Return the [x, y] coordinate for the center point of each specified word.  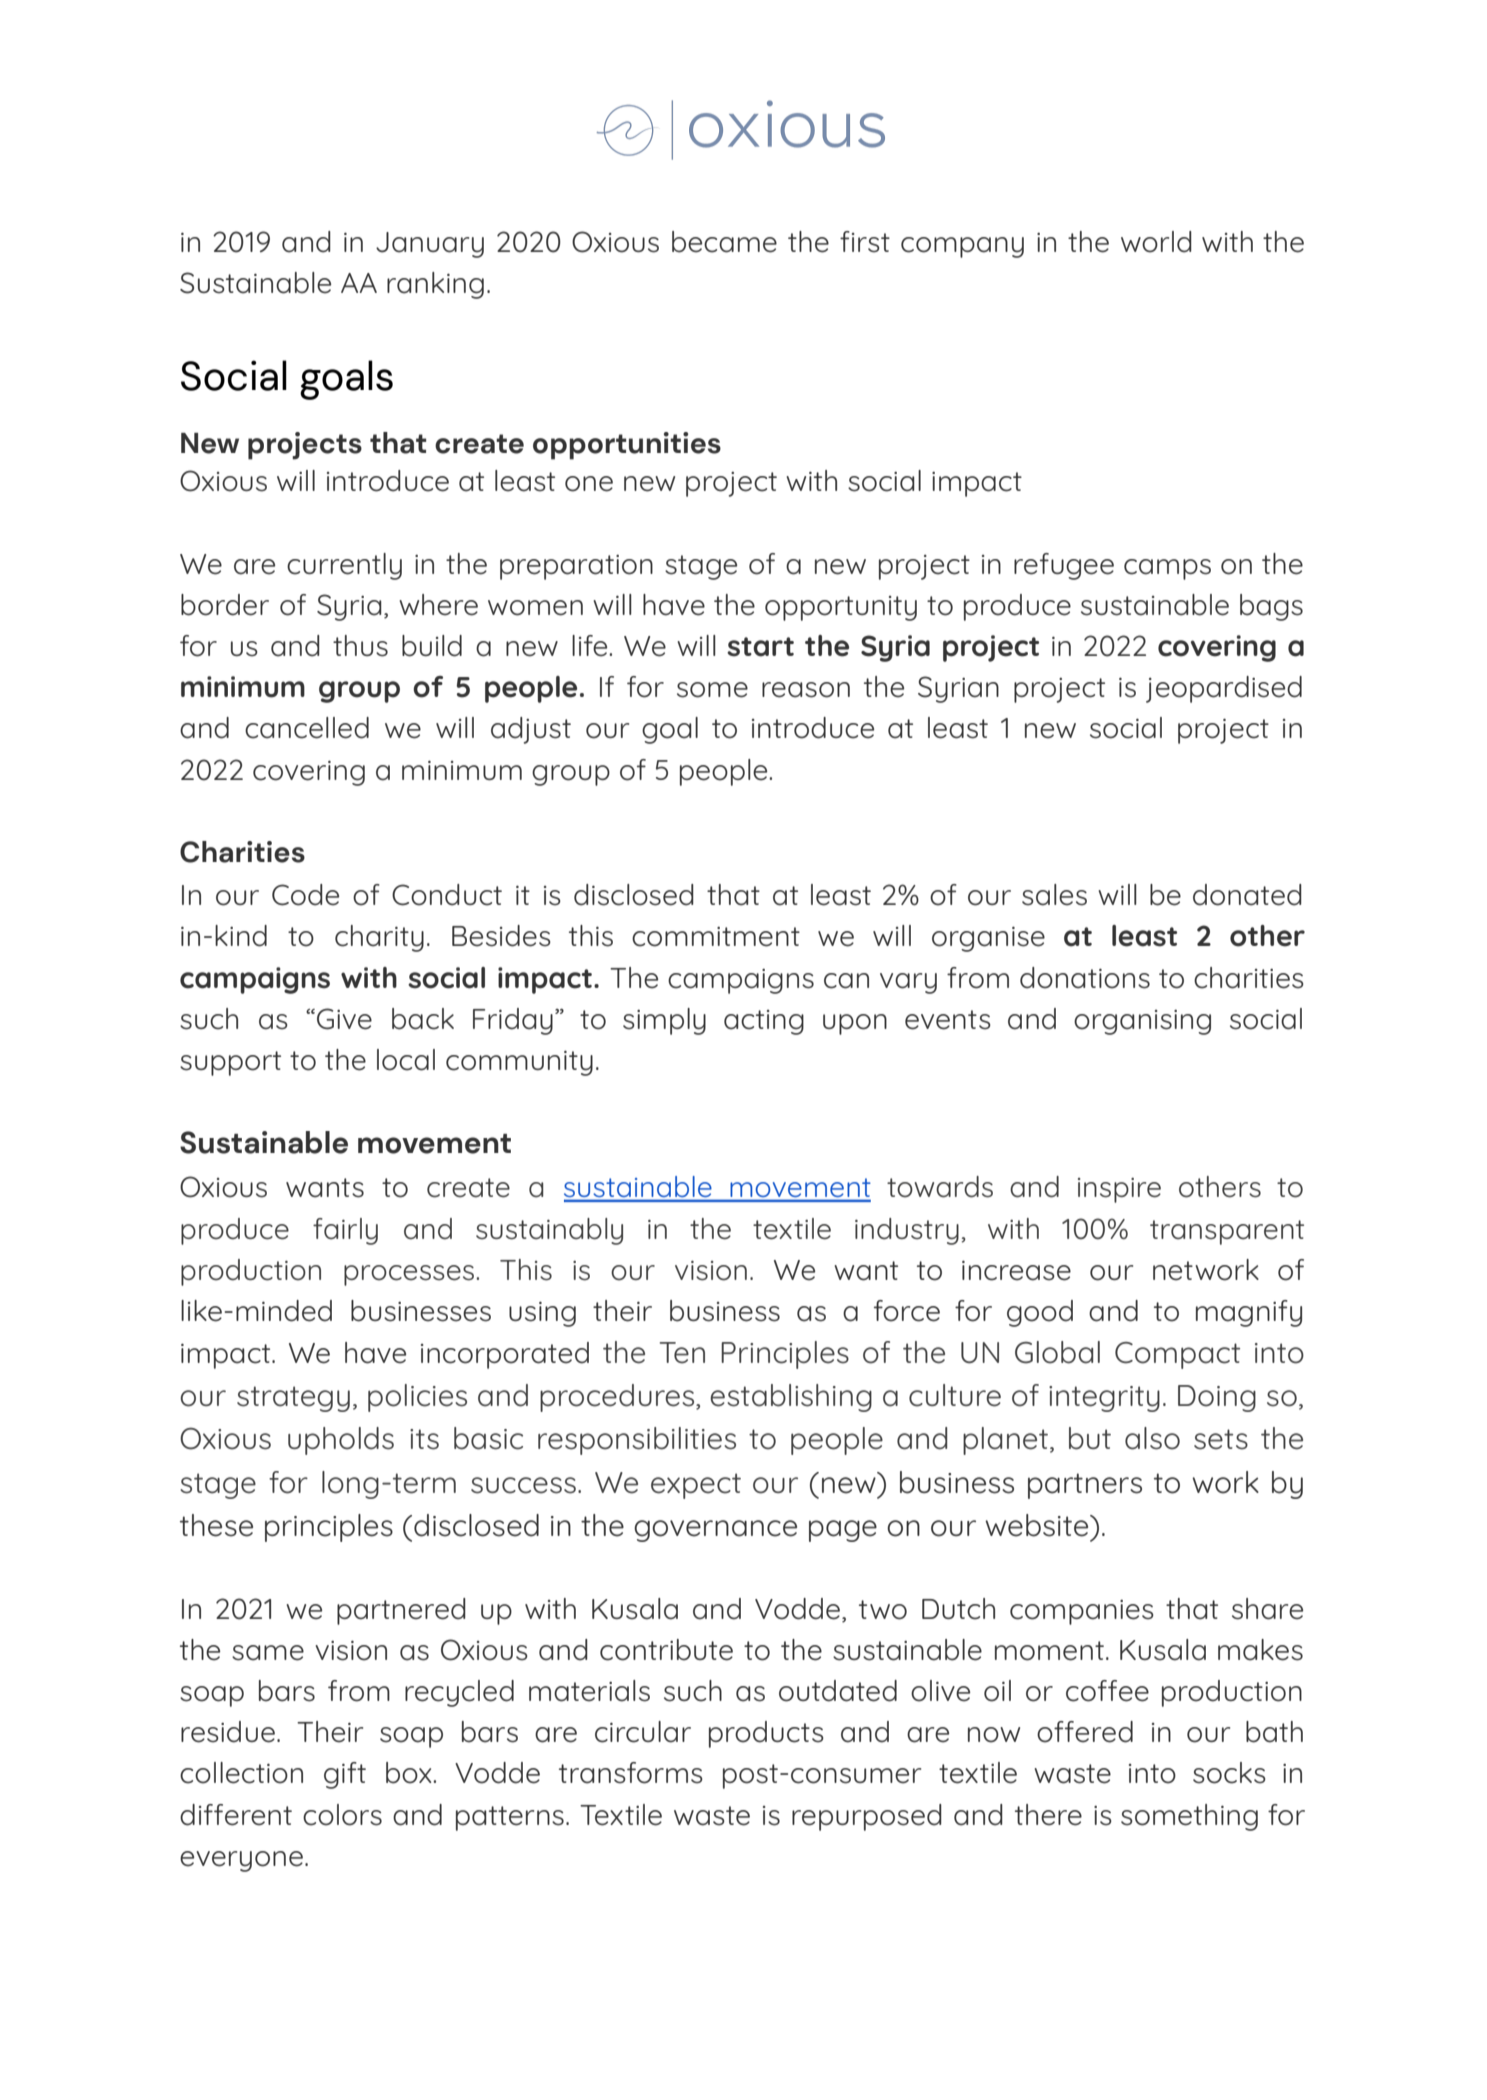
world [1156, 242]
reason [806, 690]
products [766, 1734]
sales [1054, 895]
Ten [682, 1353]
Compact [1177, 1355]
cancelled [307, 728]
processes [410, 1275]
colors [342, 1815]
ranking [435, 285]
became [724, 242]
